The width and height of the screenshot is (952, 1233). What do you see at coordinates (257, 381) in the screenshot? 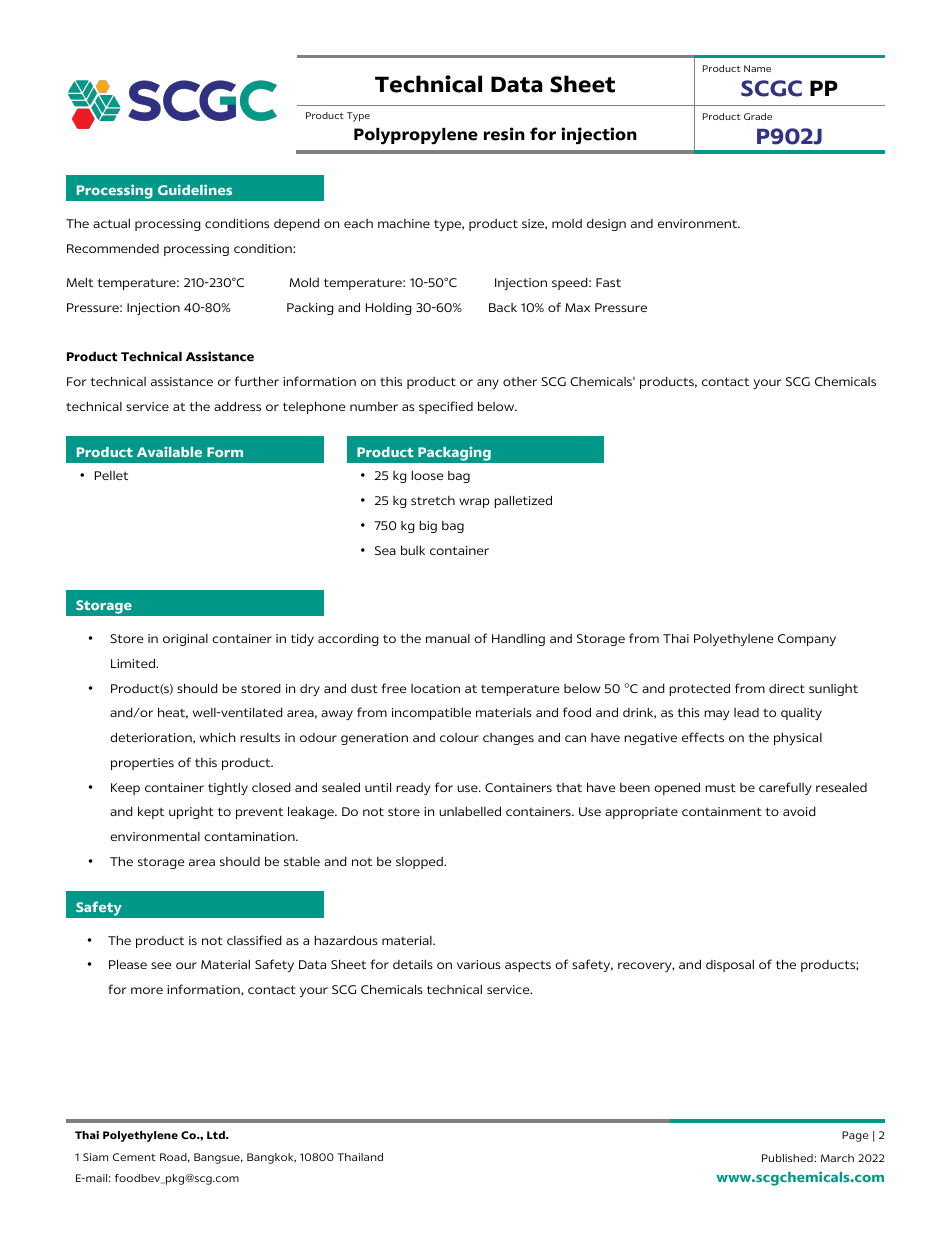
I see `further` at bounding box center [257, 381].
